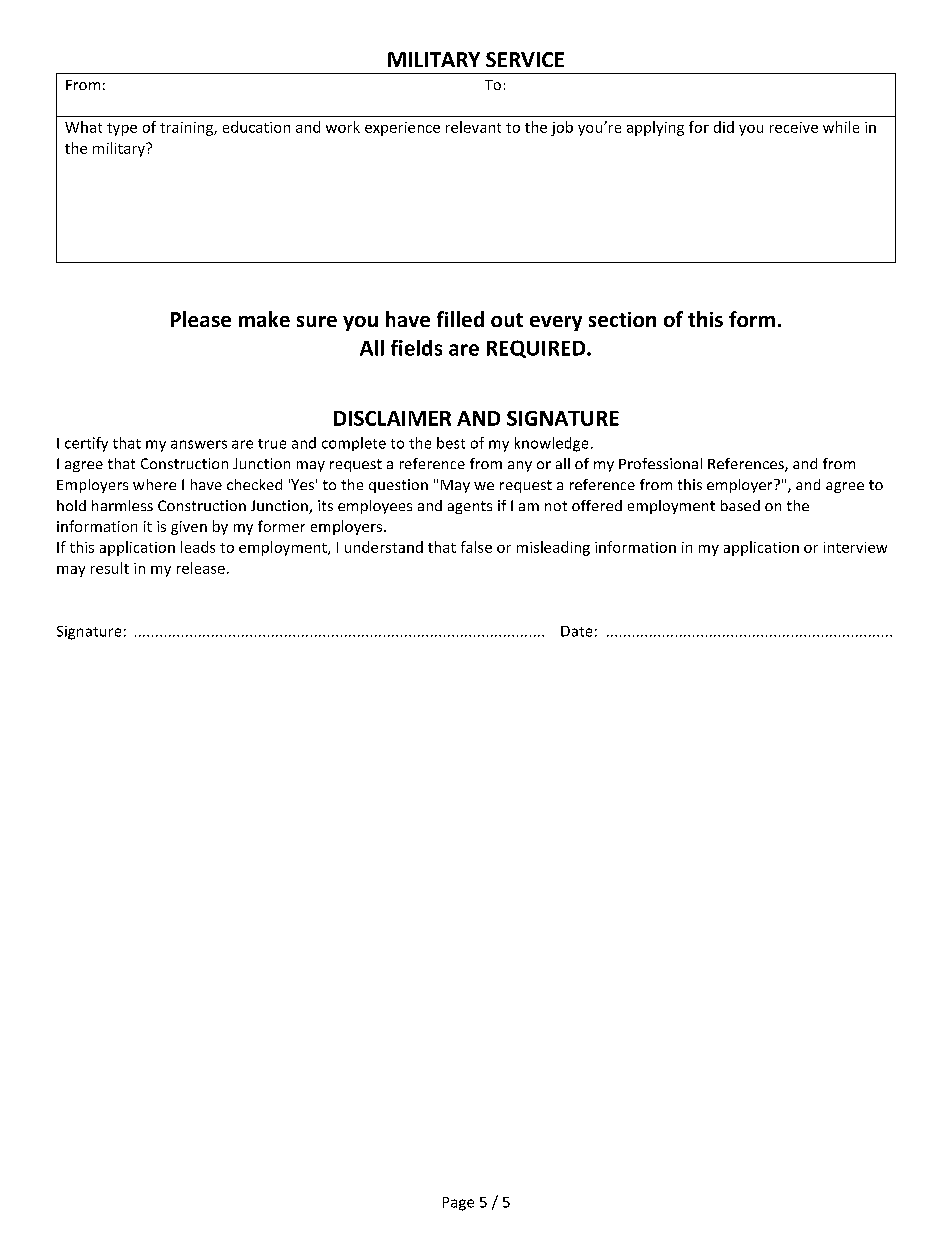 The height and width of the screenshot is (1233, 952). What do you see at coordinates (201, 319) in the screenshot?
I see `Please` at bounding box center [201, 319].
